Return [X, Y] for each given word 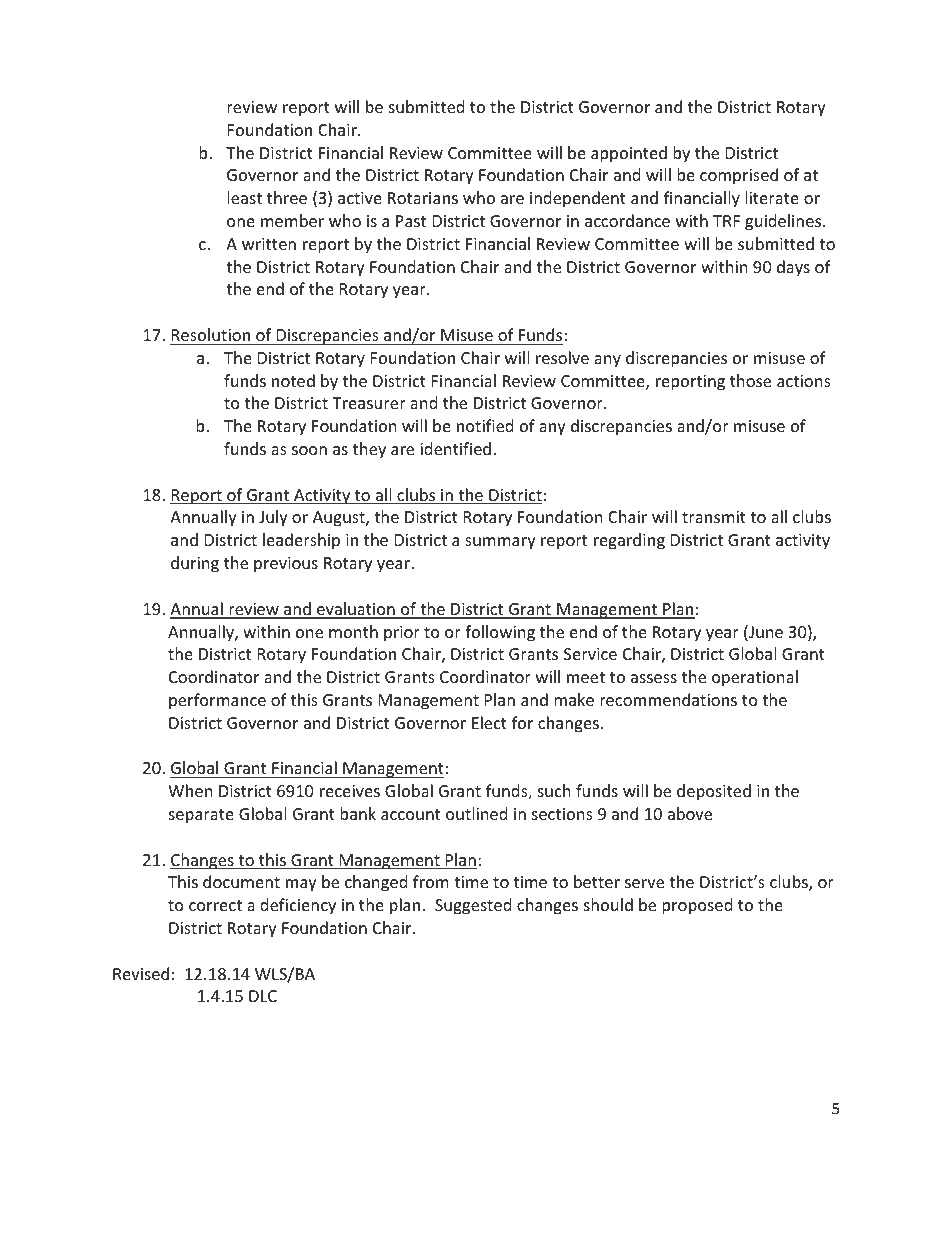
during [195, 564]
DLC [263, 996]
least [244, 197]
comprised [739, 176]
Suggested [473, 906]
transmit [714, 517]
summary [500, 543]
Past [411, 221]
